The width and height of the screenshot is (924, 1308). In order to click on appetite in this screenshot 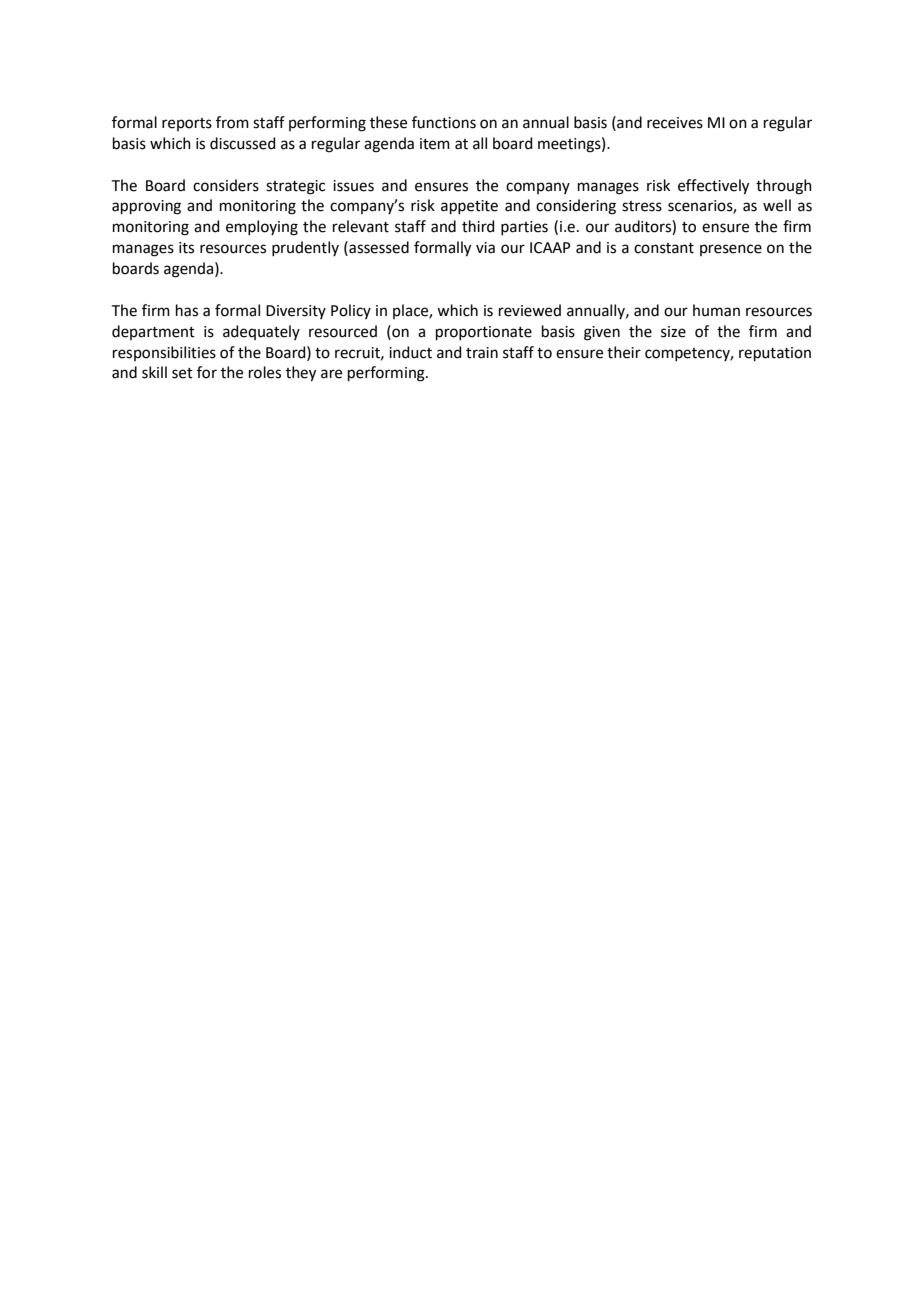, I will do `click(469, 207)`.
